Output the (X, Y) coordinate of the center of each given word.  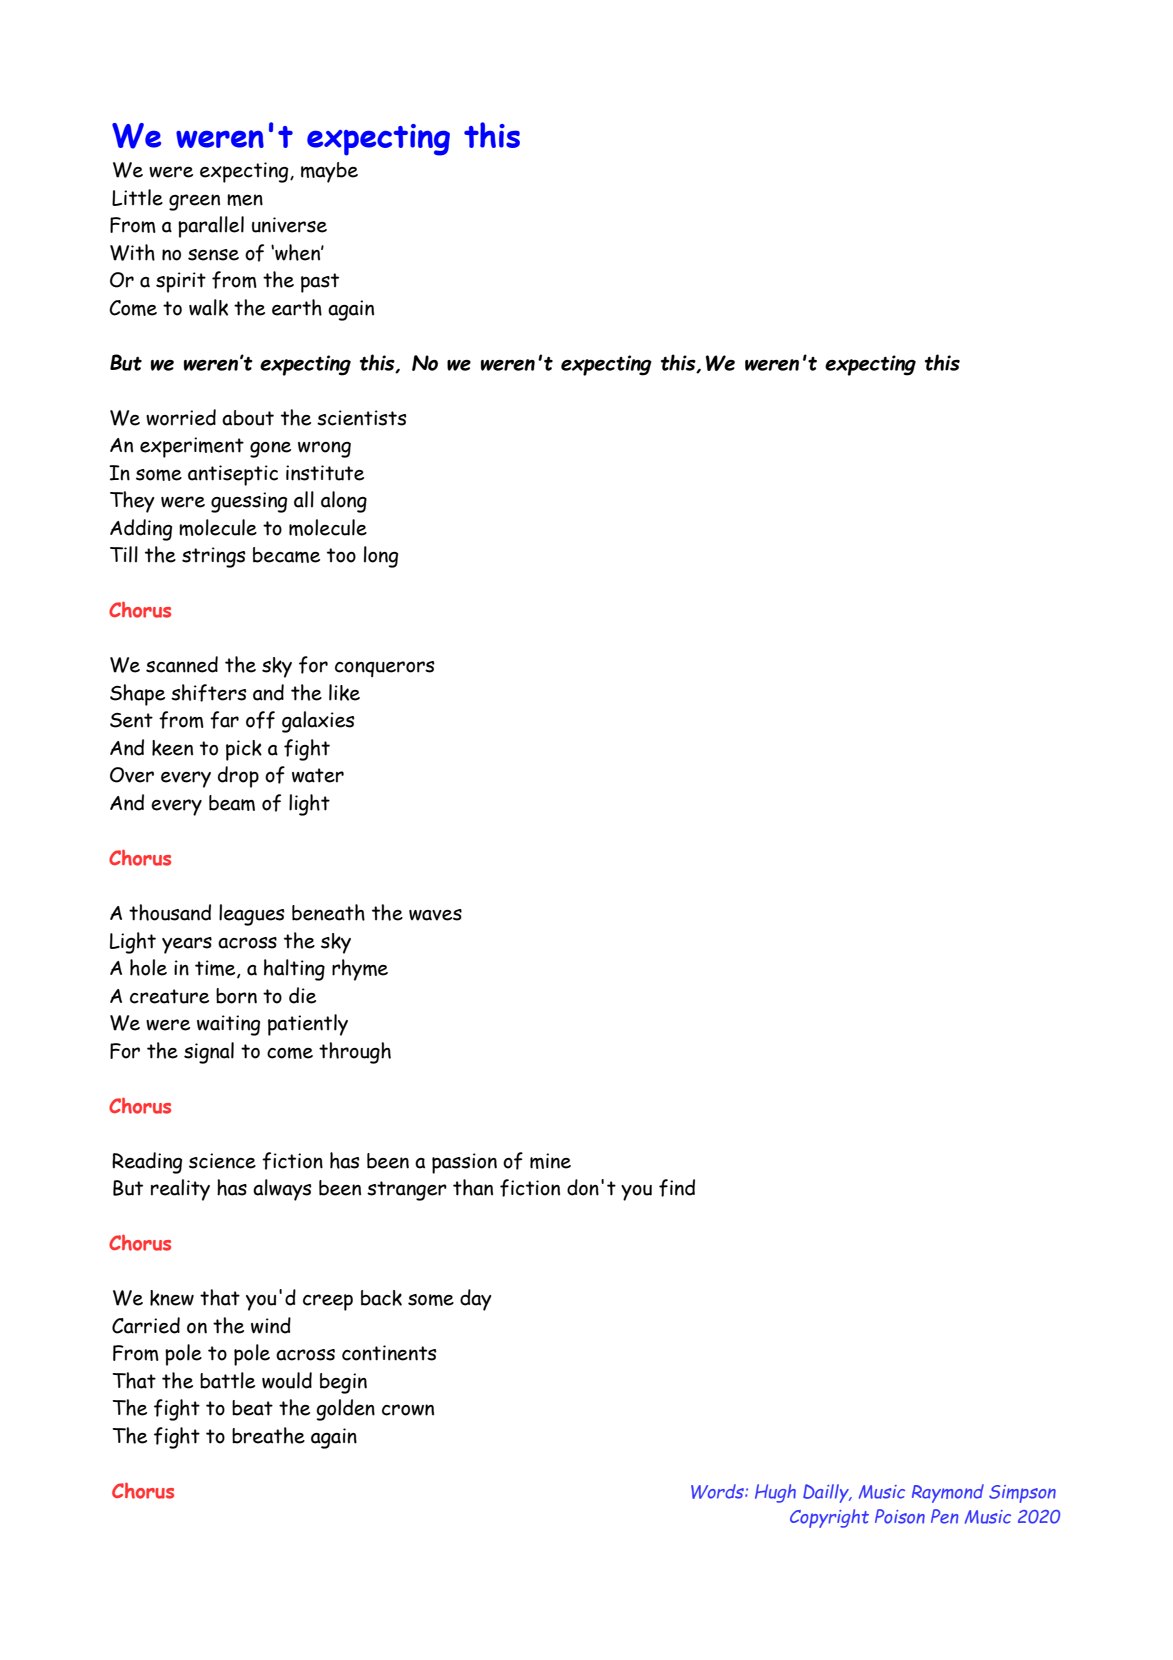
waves (435, 915)
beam (232, 803)
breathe (268, 1435)
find (677, 1188)
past (320, 283)
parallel (211, 227)
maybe (329, 172)
